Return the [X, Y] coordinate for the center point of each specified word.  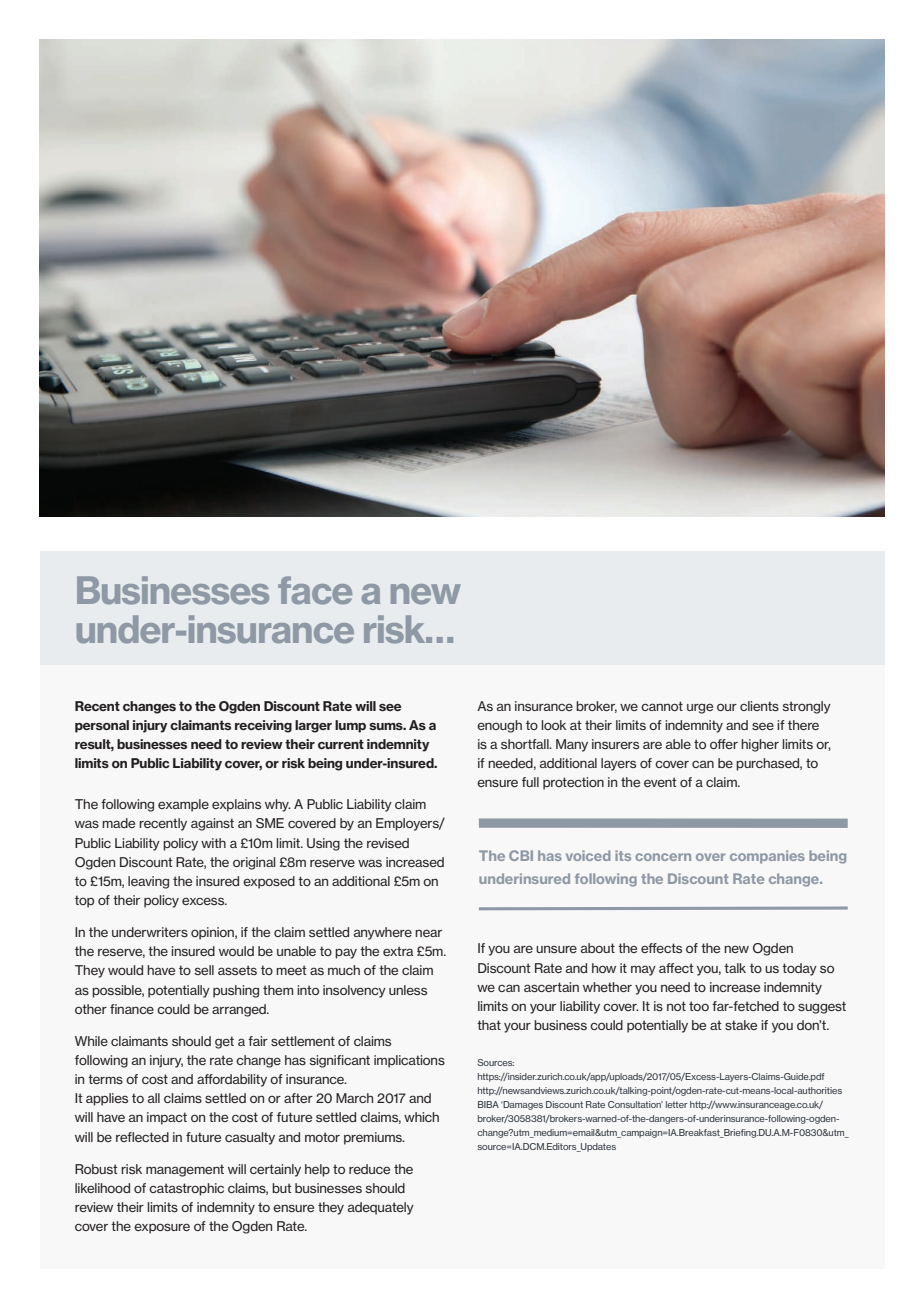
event [660, 782]
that [489, 1025]
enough [499, 726]
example [183, 805]
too [699, 1006]
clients [759, 706]
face [315, 590]
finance [132, 1009]
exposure [162, 1228]
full [530, 782]
